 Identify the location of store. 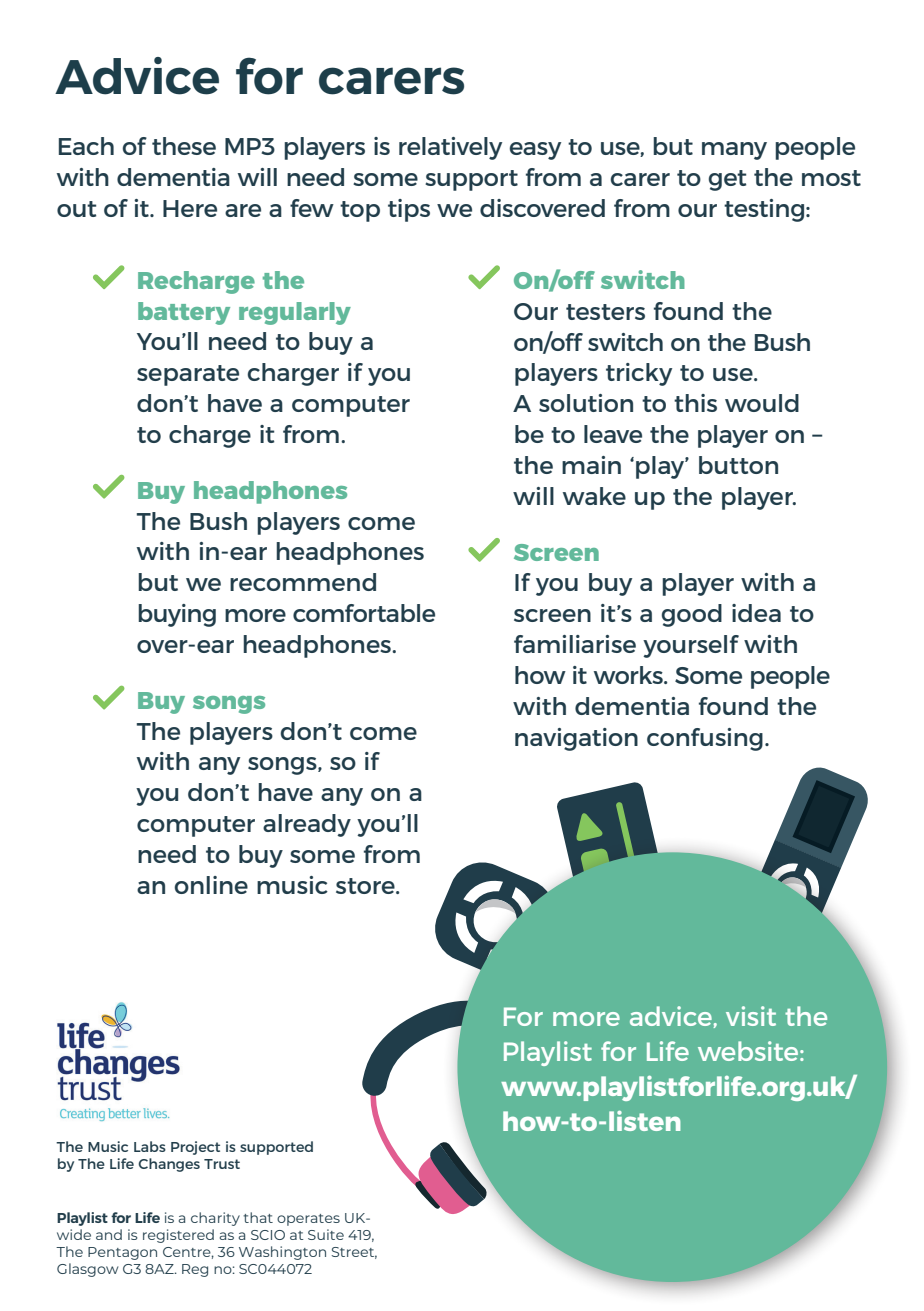
(366, 886).
